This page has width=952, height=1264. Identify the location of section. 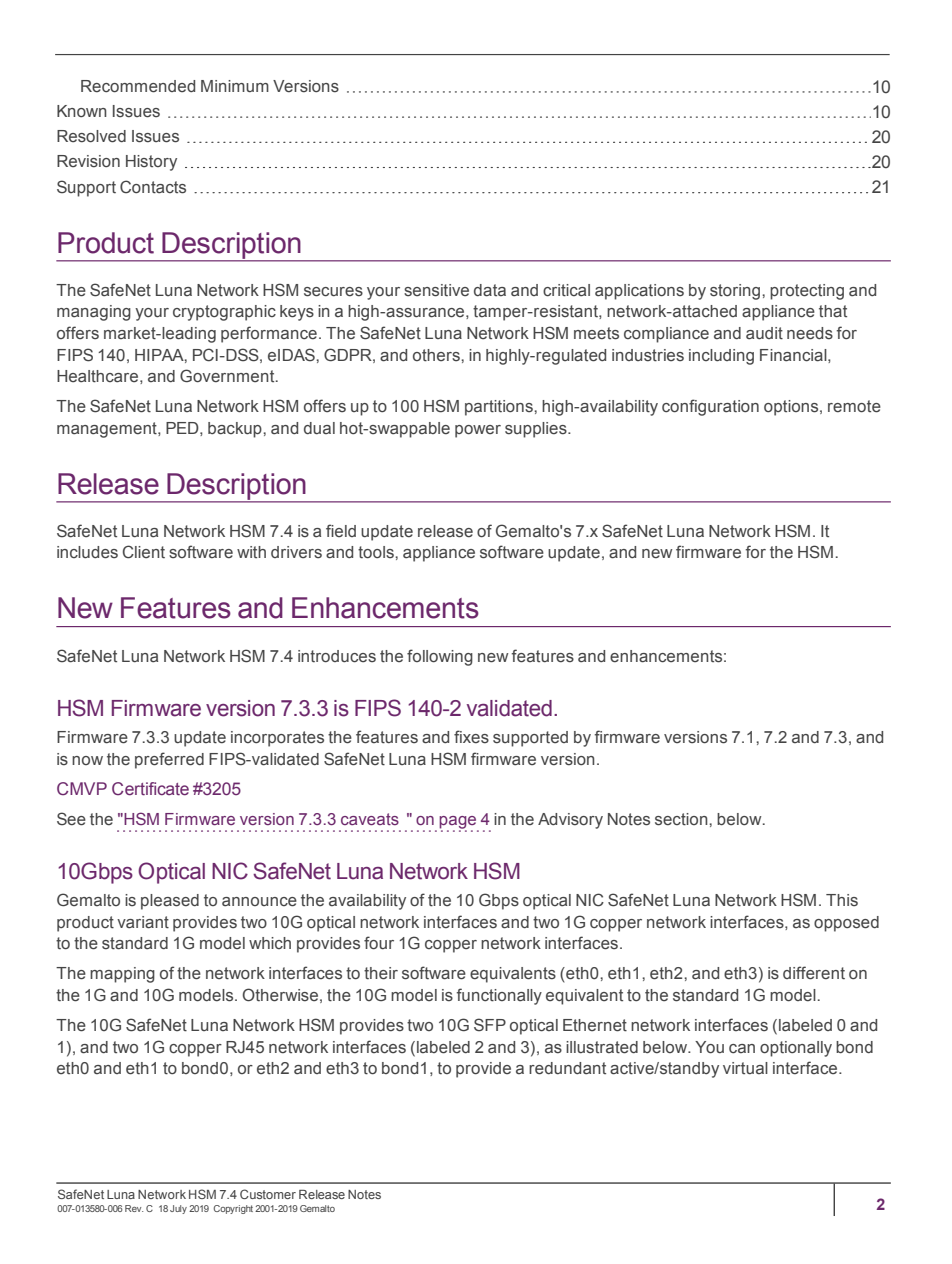
(682, 819).
